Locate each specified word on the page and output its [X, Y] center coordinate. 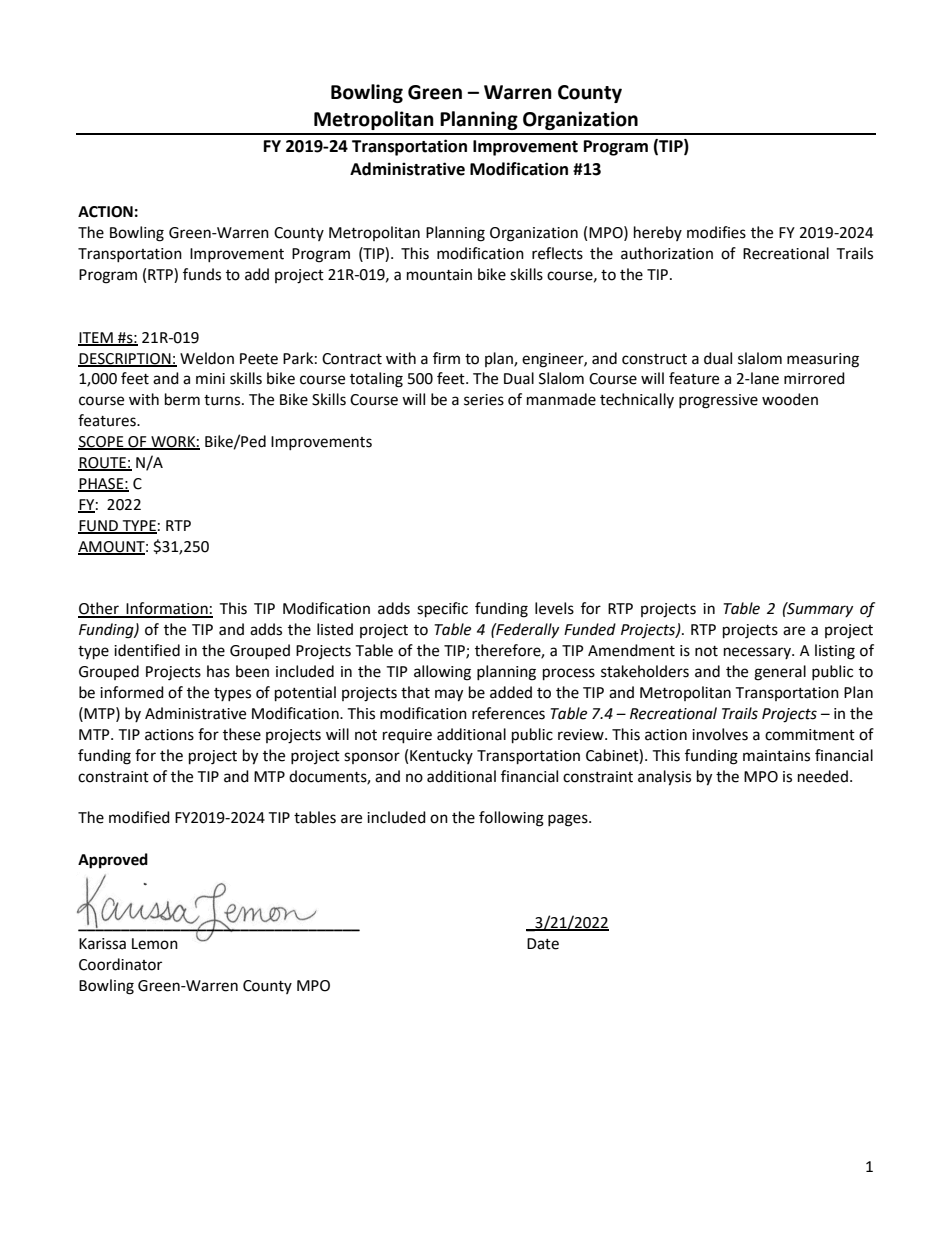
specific [442, 610]
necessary [758, 653]
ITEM [96, 338]
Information [167, 609]
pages [569, 820]
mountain [439, 275]
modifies [716, 232]
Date [543, 944]
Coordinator [120, 964]
